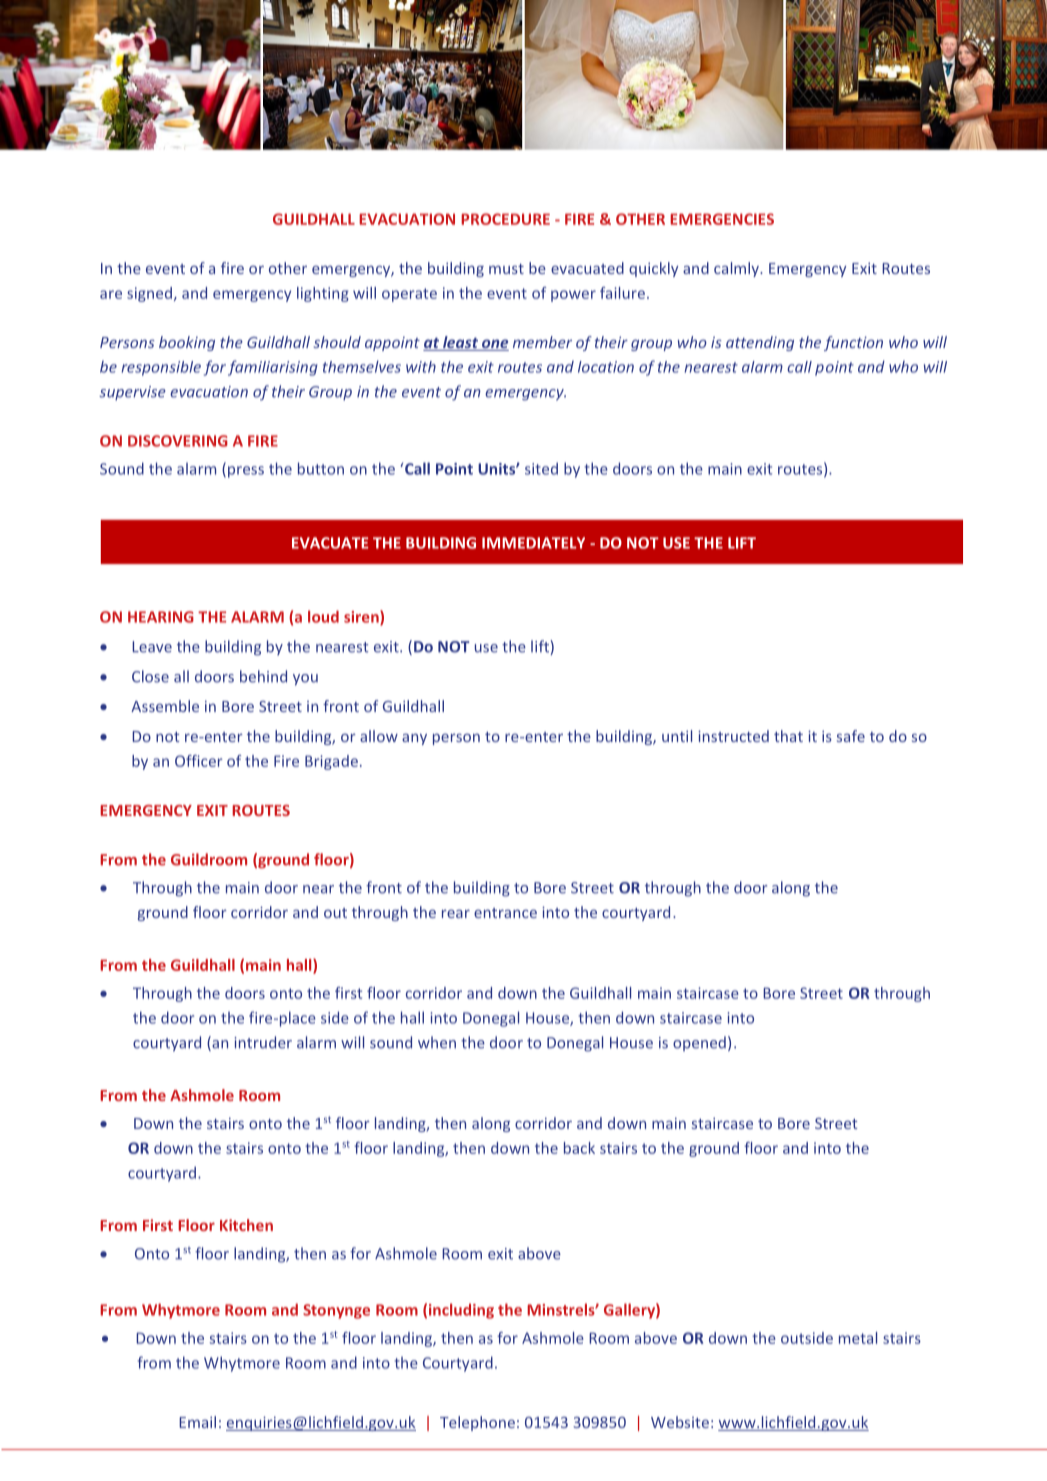 This screenshot has width=1047, height=1481. I want to click on Telephone, so click(477, 1423).
